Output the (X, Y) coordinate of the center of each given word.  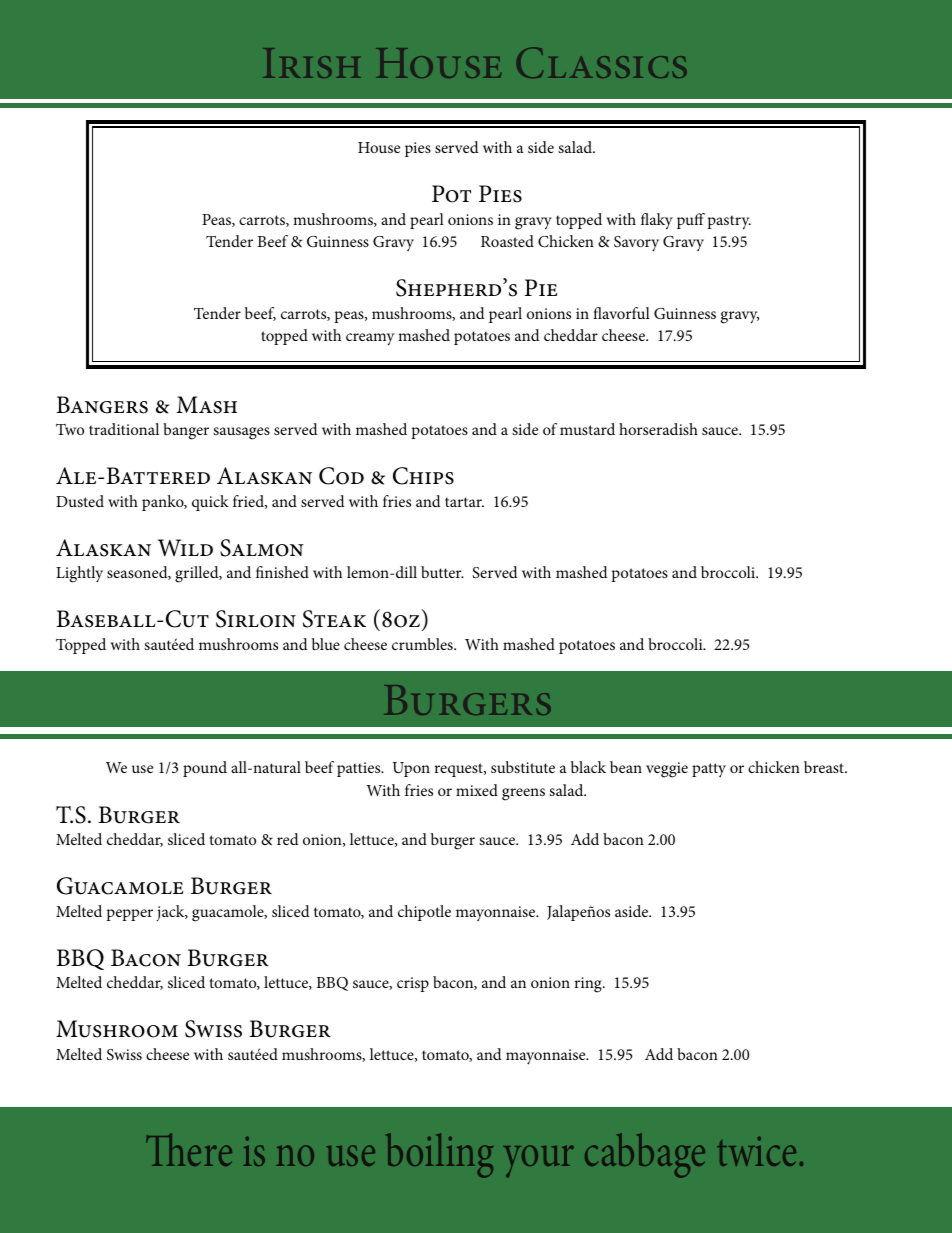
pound (205, 769)
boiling (440, 1155)
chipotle (424, 913)
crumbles (423, 644)
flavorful (621, 313)
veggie (667, 770)
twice (756, 1151)
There (189, 1149)
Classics (601, 62)
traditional (124, 429)
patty (709, 770)
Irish (312, 63)
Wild (185, 547)
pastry (729, 222)
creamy (370, 339)
